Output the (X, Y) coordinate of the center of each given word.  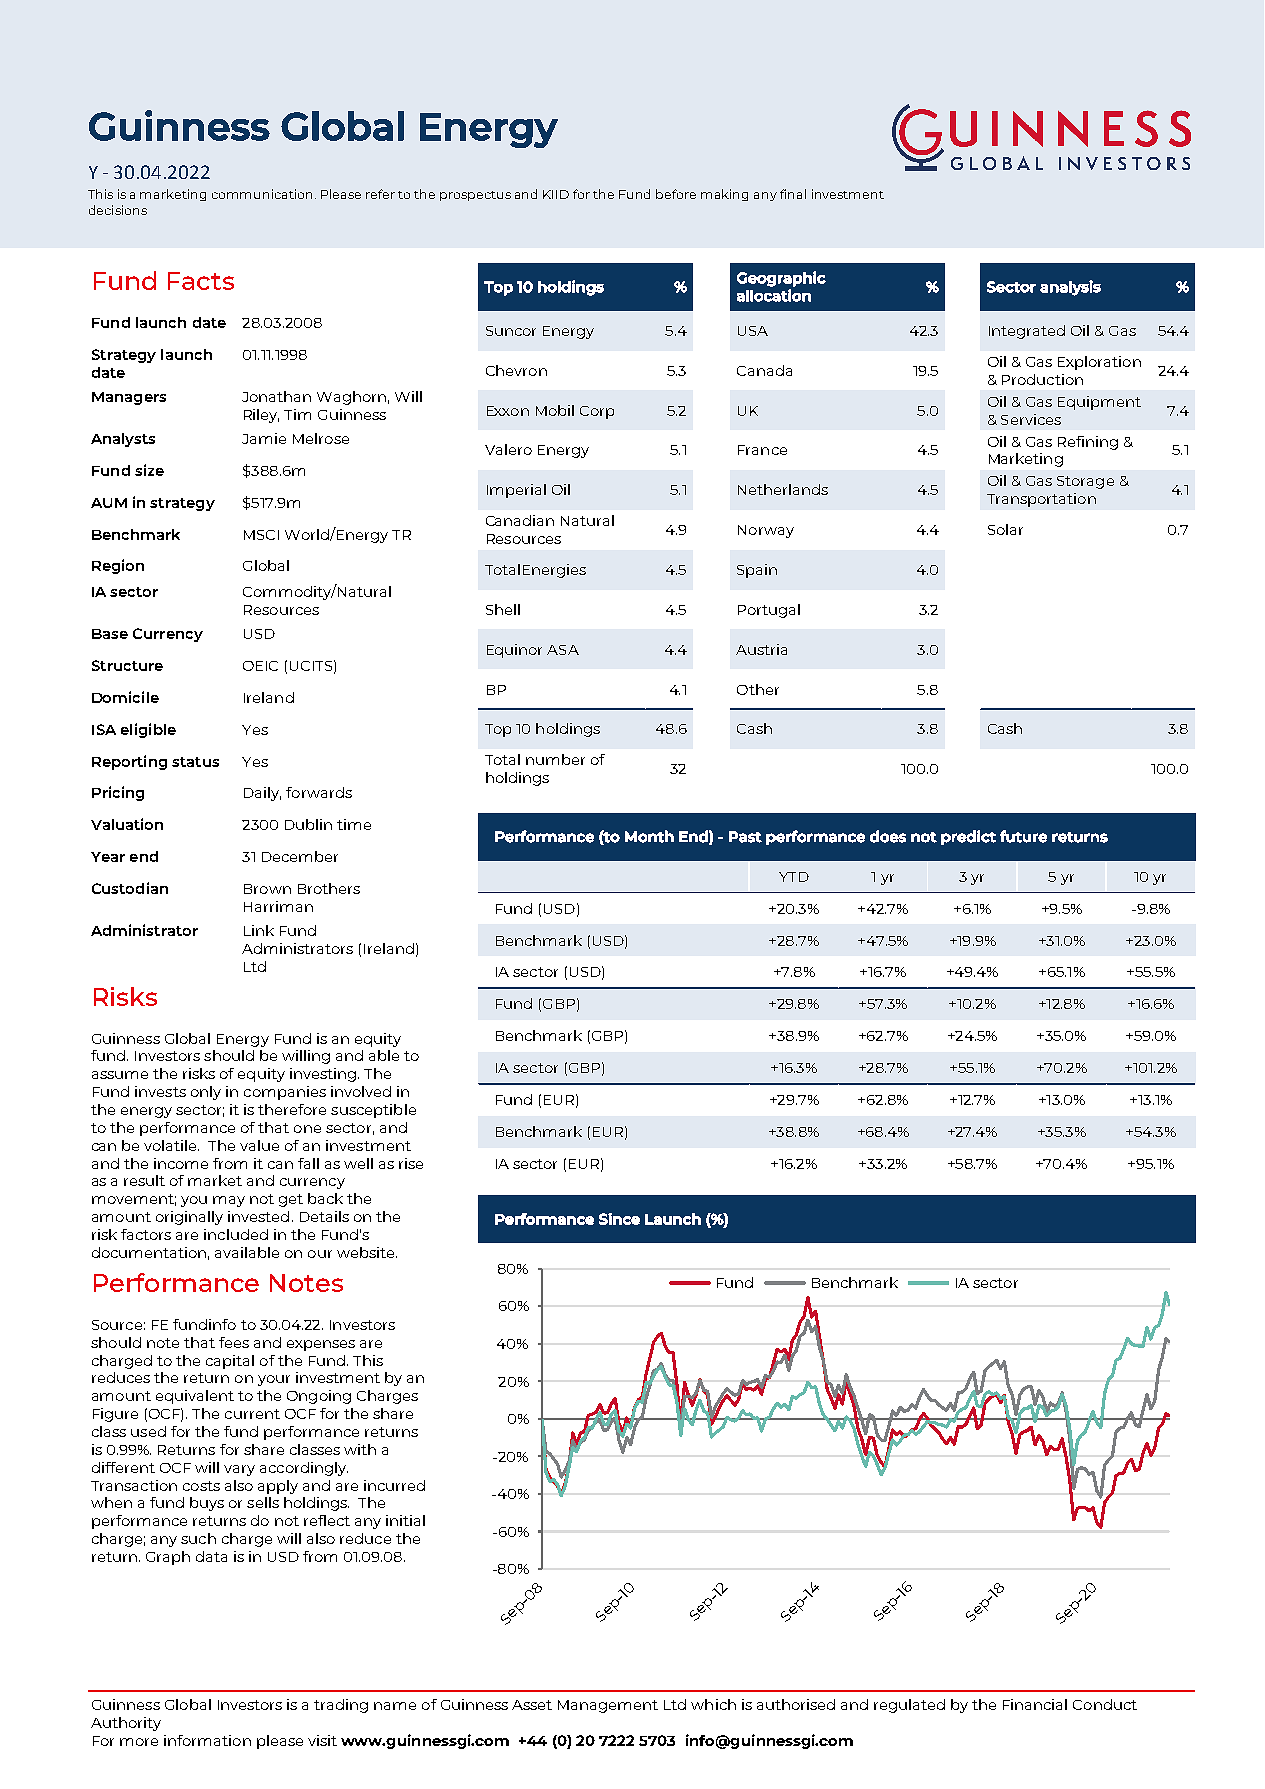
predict (968, 837)
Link (259, 930)
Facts (201, 281)
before (676, 194)
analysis (1070, 288)
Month (649, 836)
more (139, 1742)
